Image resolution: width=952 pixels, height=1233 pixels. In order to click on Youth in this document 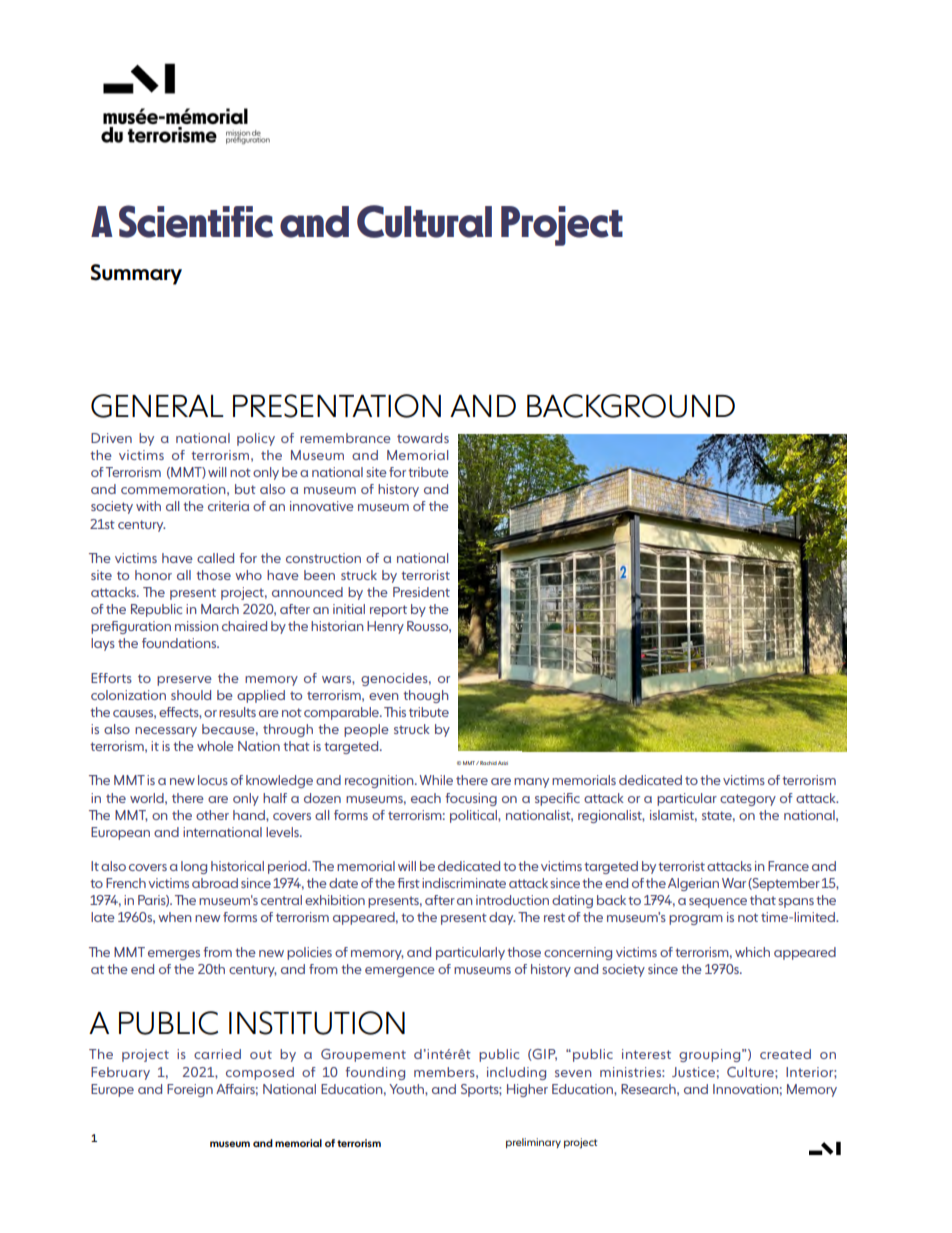, I will do `click(407, 1089)`.
